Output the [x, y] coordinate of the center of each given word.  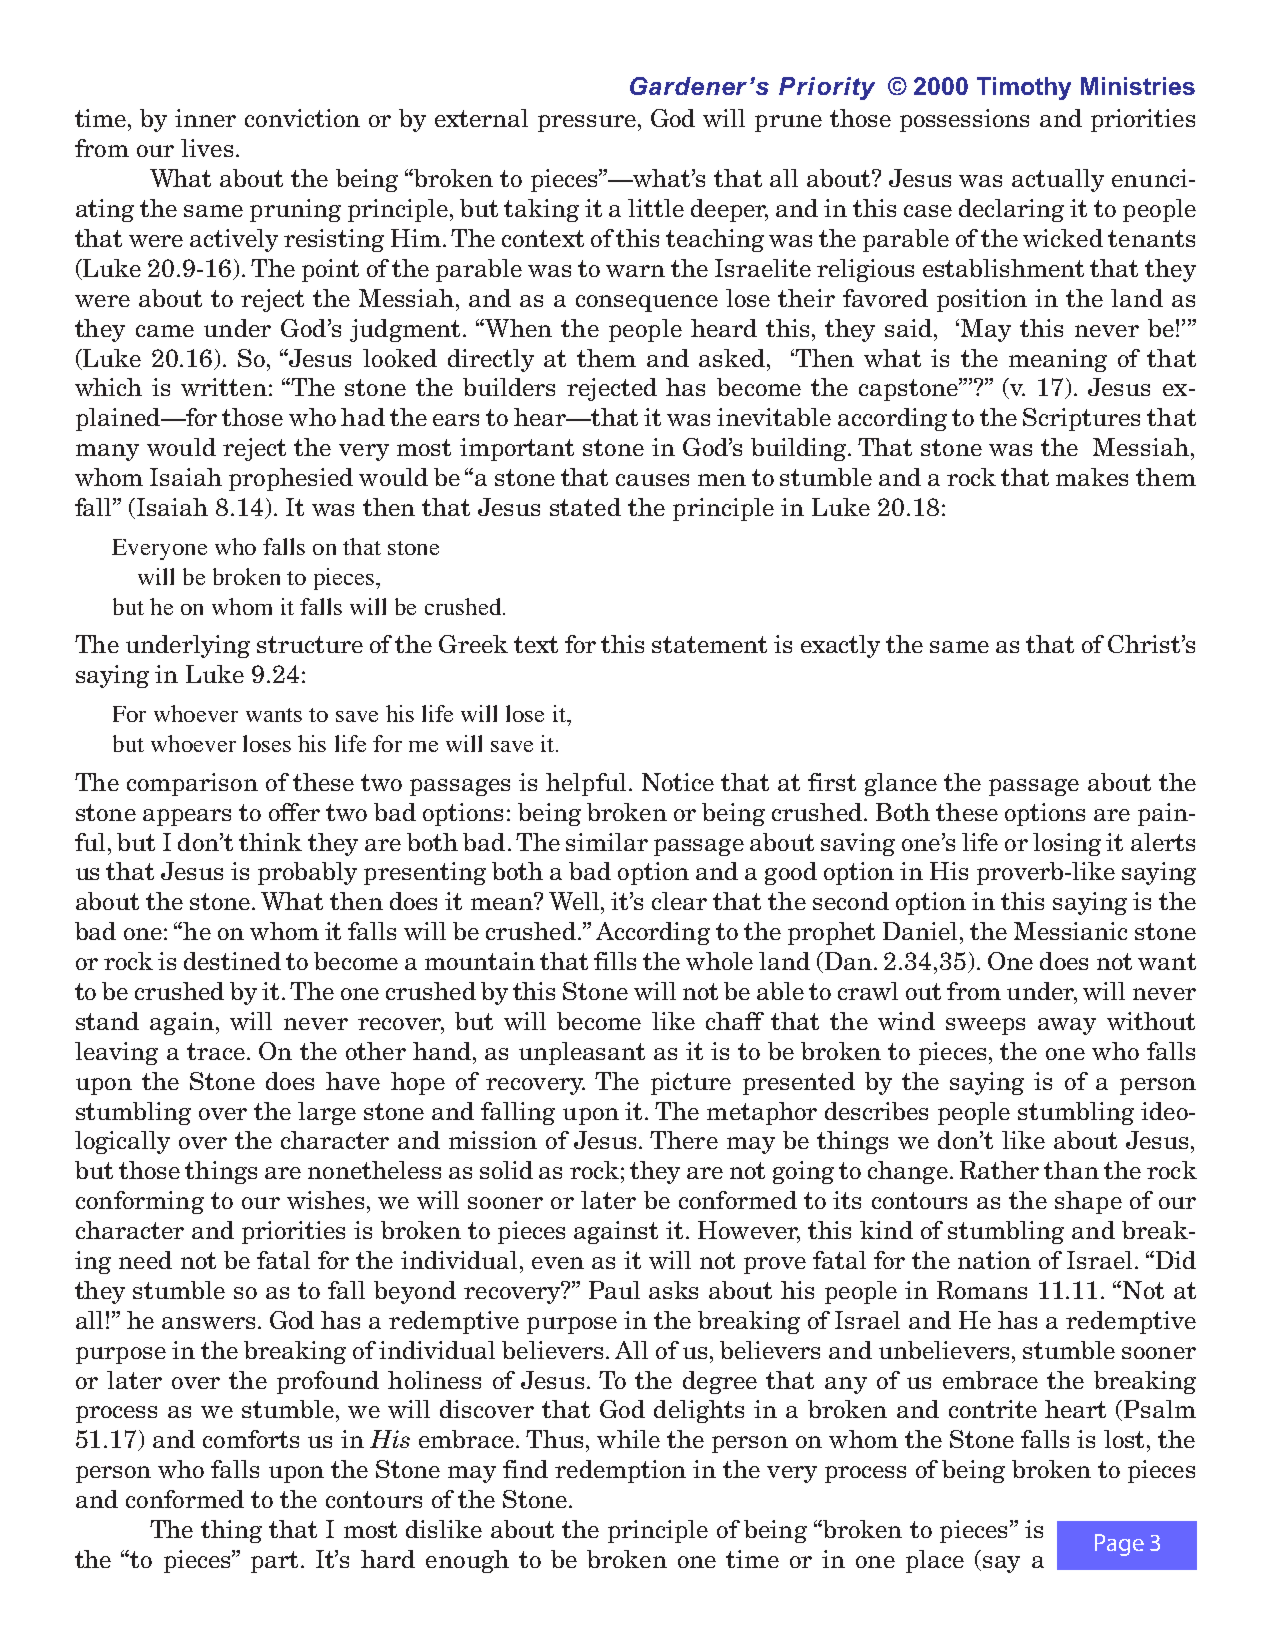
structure [310, 644]
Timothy [1024, 88]
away [1067, 1026]
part [276, 1562]
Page [1119, 1545]
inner [205, 118]
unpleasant [582, 1053]
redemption [620, 1471]
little [656, 208]
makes [1092, 477]
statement [709, 644]
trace [216, 1051]
